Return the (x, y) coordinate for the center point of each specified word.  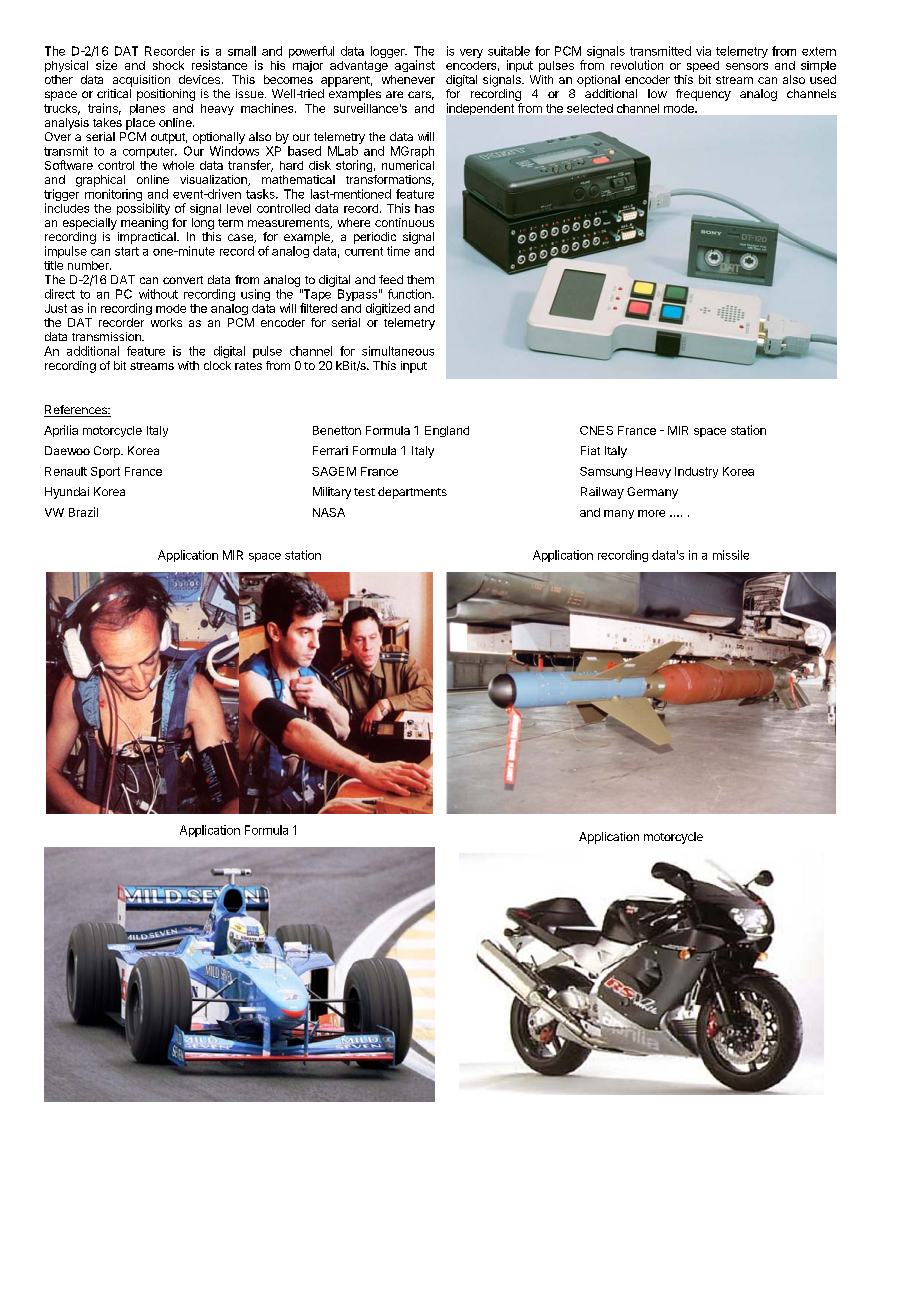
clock (217, 365)
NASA (329, 512)
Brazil (83, 512)
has (424, 208)
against (415, 66)
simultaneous (398, 351)
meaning (144, 224)
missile (731, 555)
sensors (747, 66)
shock (168, 65)
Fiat (590, 450)
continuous (404, 222)
